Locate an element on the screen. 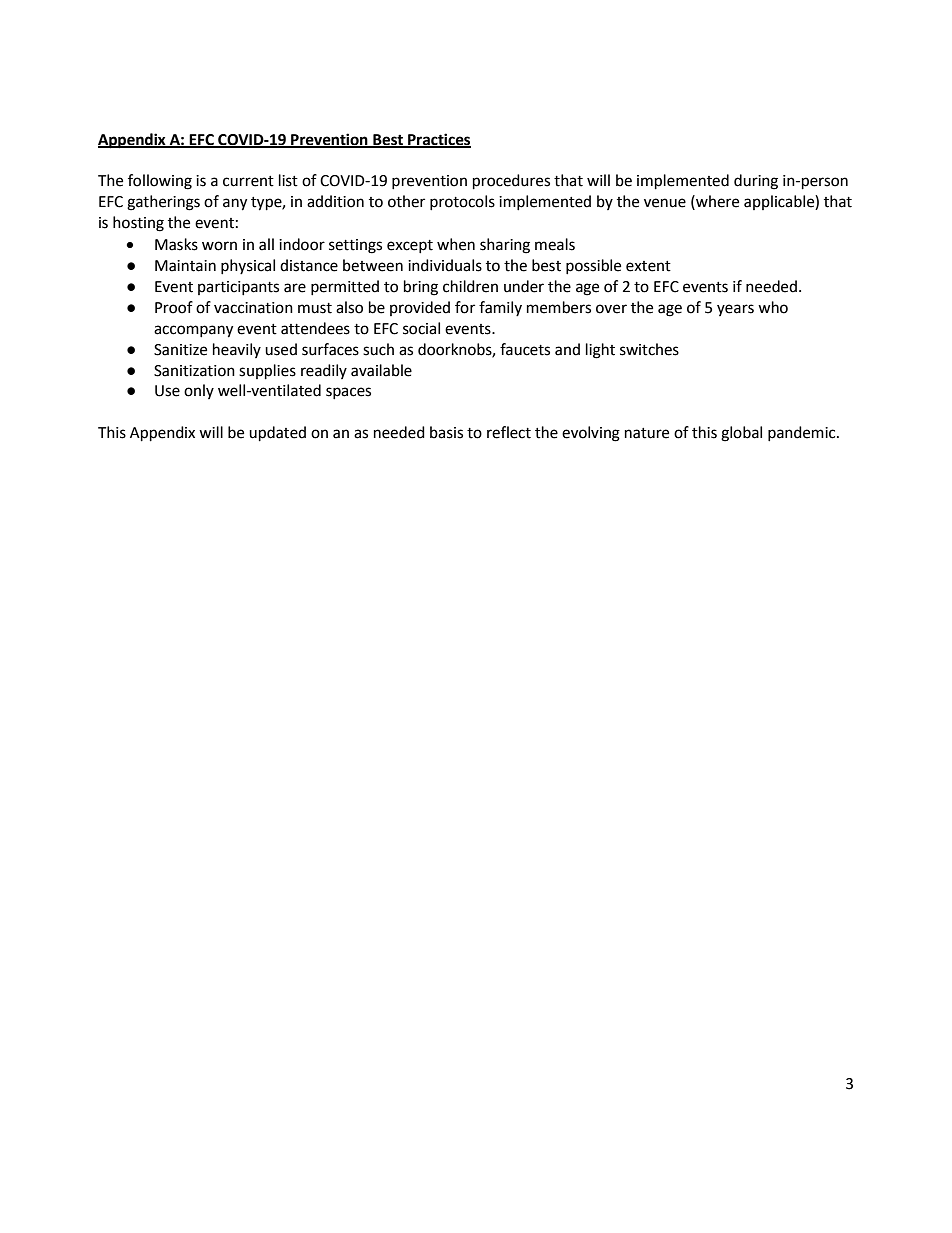 Image resolution: width=952 pixels, height=1233 pixels. during is located at coordinates (756, 182).
